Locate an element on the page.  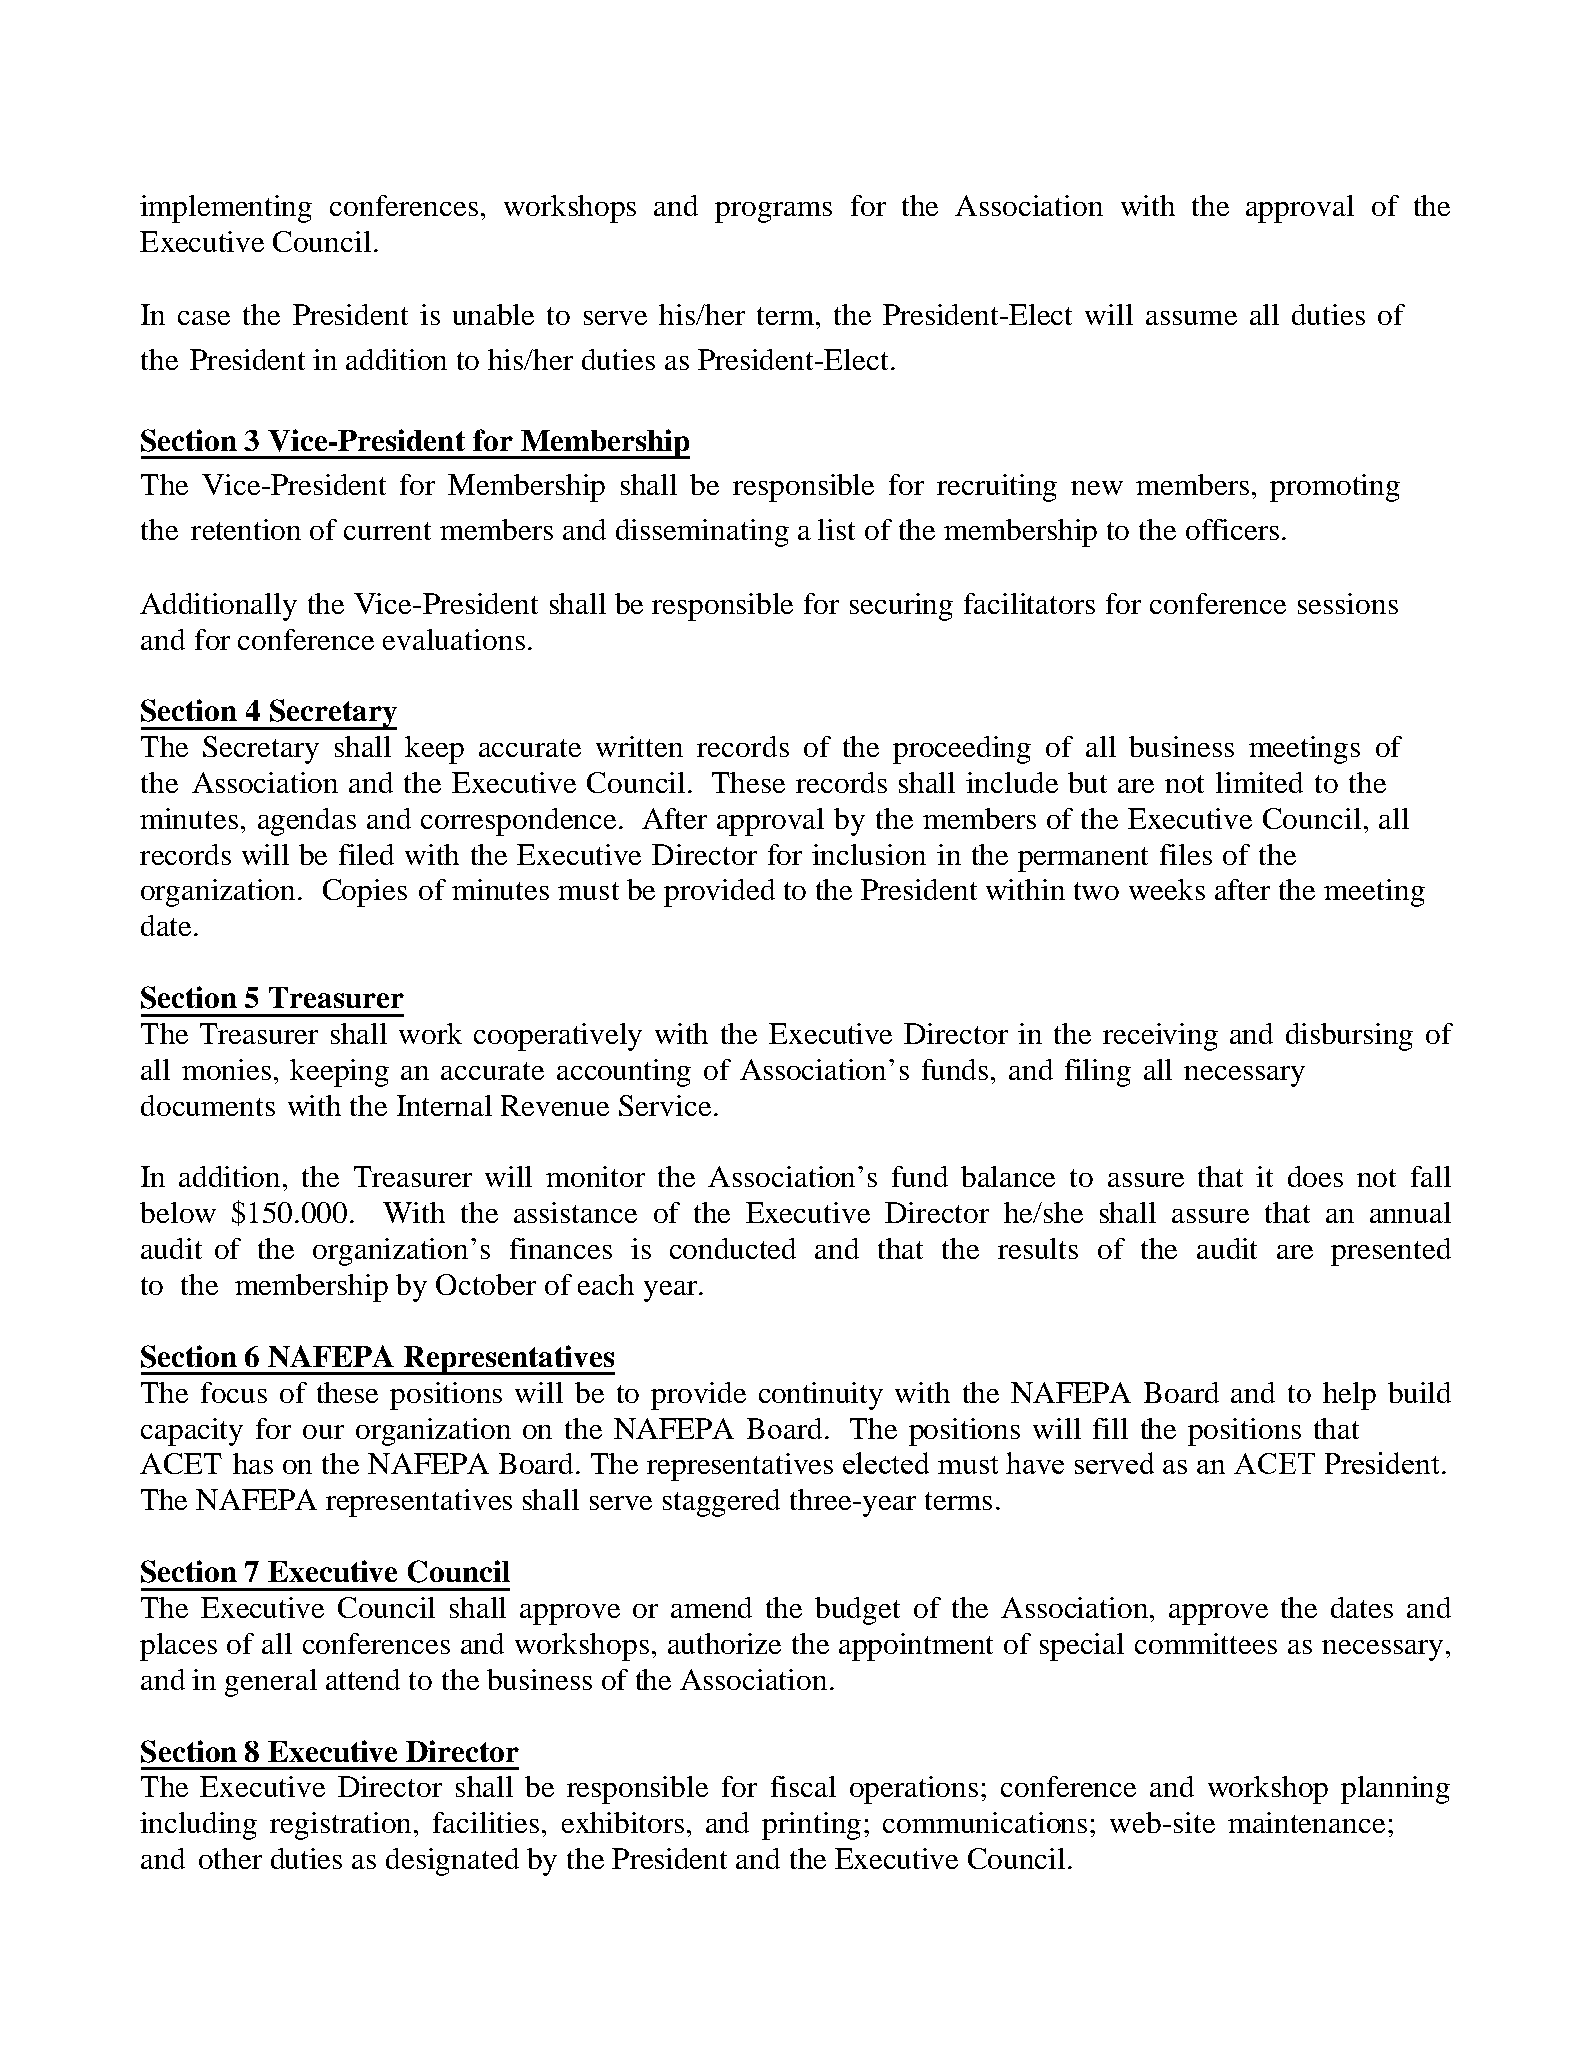
agendas is located at coordinates (307, 822).
